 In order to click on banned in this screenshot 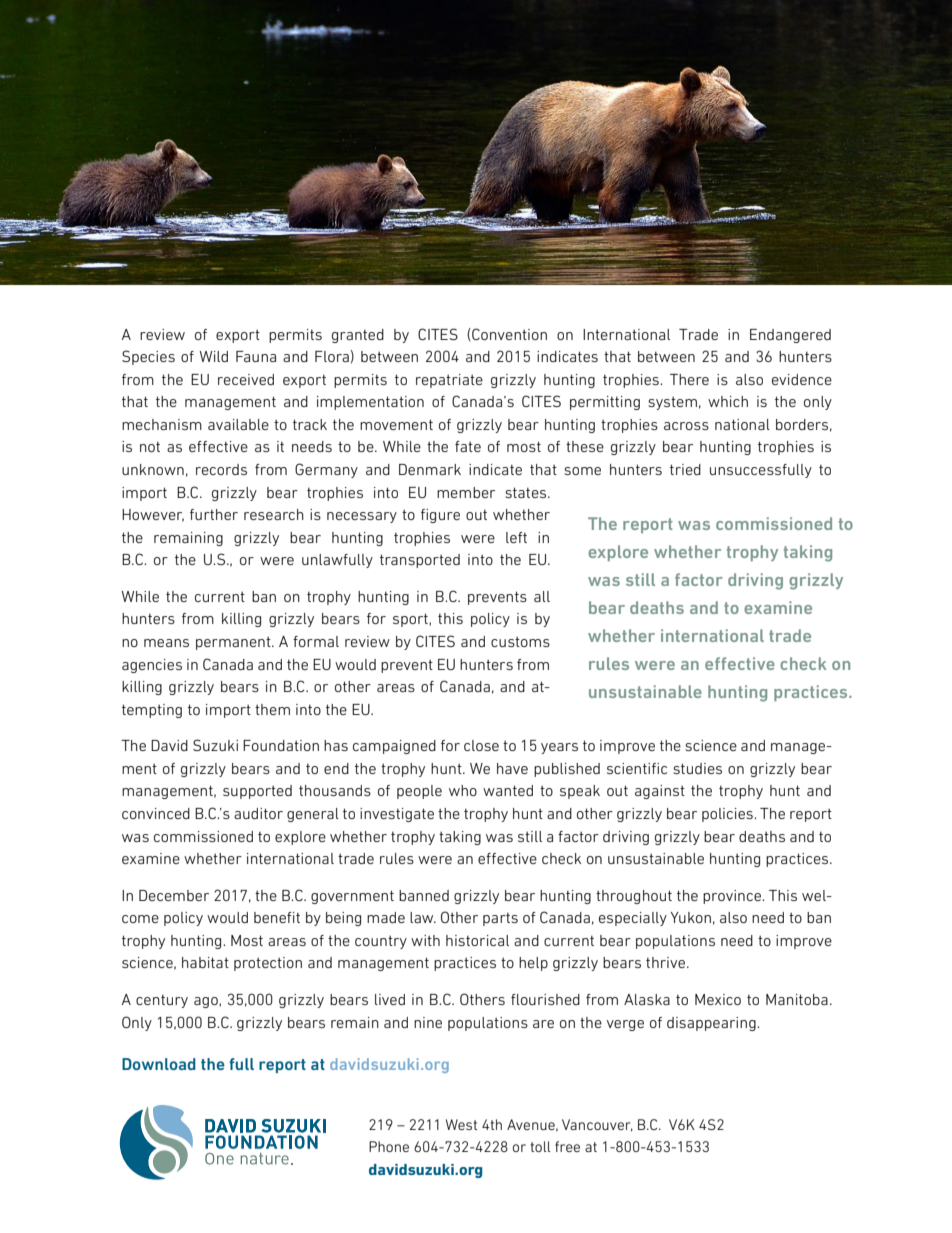, I will do `click(424, 895)`.
